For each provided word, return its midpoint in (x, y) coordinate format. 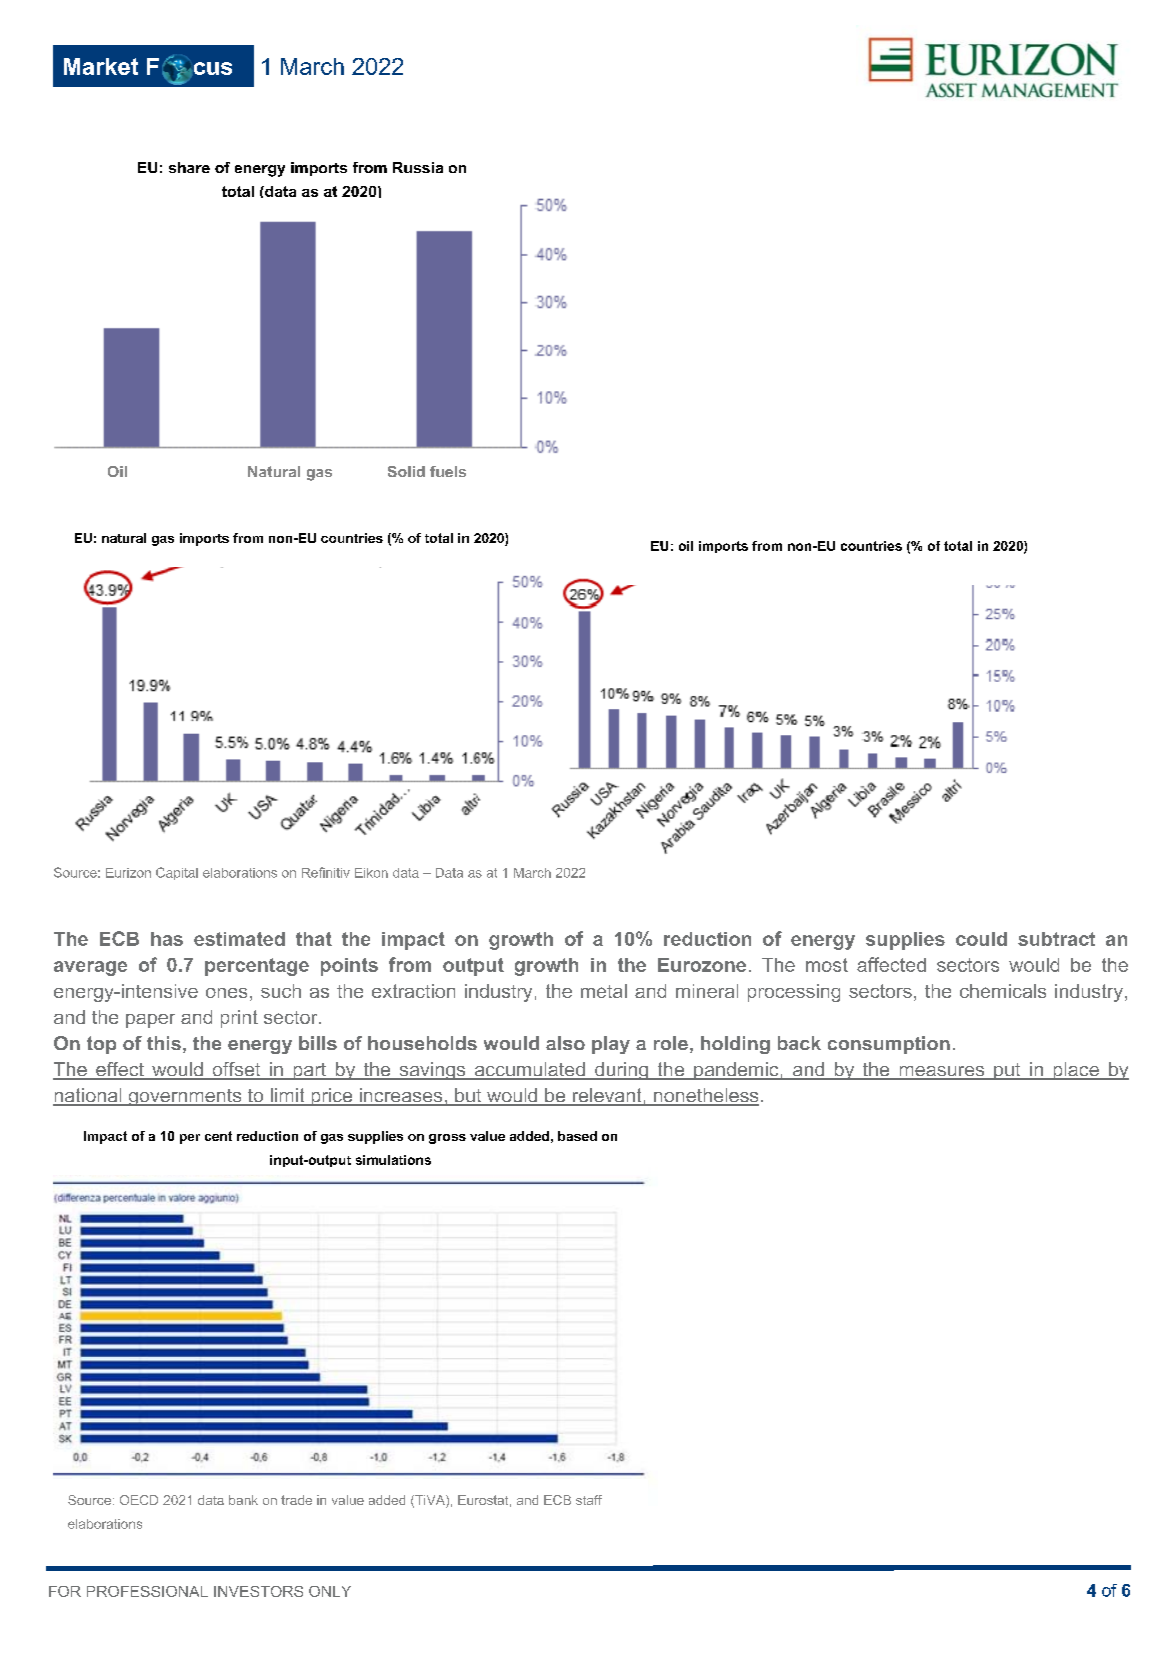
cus (211, 68)
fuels (448, 471)
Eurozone (702, 965)
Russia (418, 167)
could (981, 939)
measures (942, 1072)
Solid (406, 471)
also (565, 1043)
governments (185, 1097)
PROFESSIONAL (147, 1591)
